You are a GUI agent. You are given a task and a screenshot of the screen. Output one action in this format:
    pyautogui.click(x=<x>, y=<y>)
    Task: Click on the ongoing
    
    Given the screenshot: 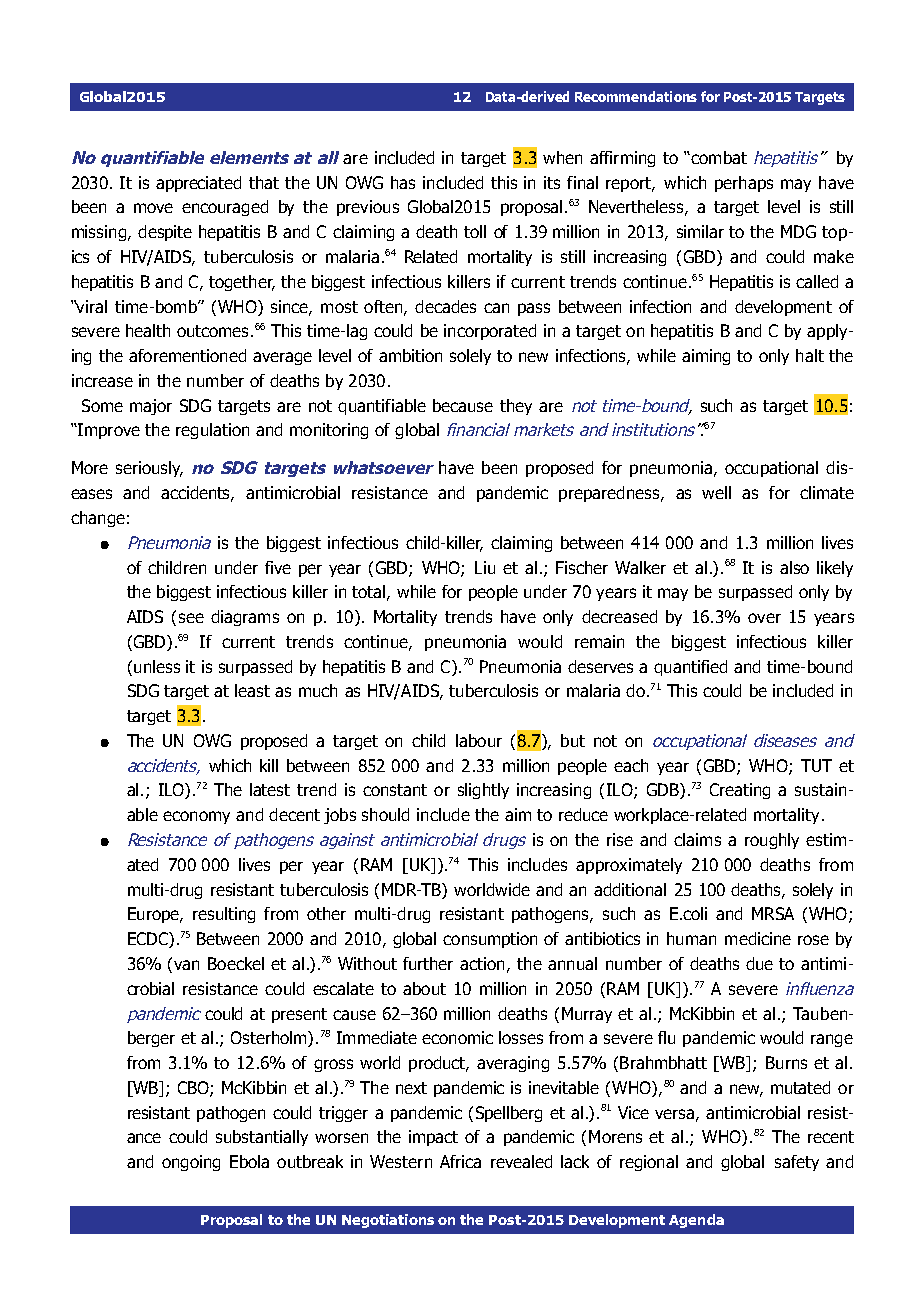 What is the action you would take?
    pyautogui.click(x=191, y=1163)
